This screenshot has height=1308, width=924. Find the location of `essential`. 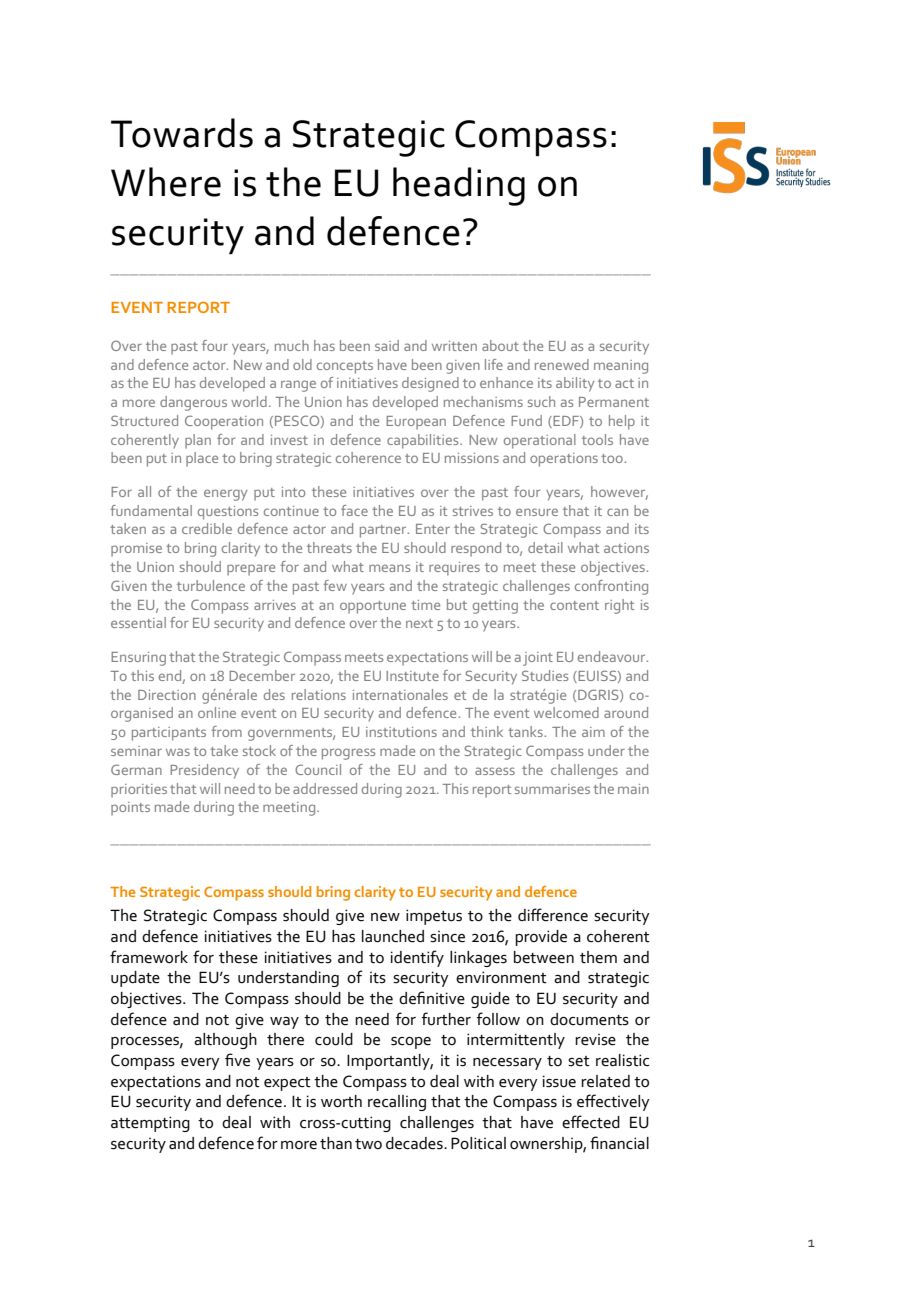

essential is located at coordinates (138, 622).
